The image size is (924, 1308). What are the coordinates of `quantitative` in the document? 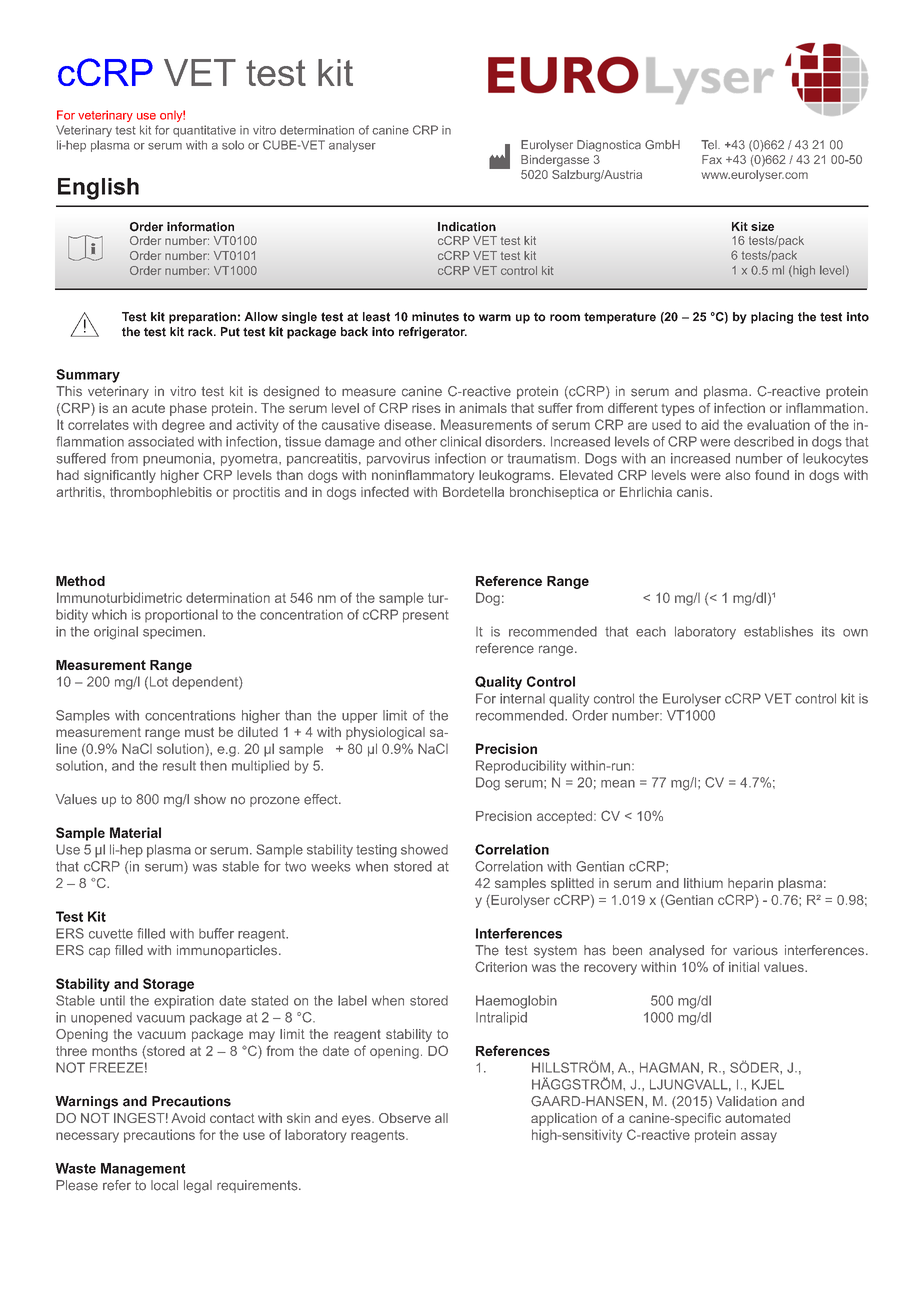 It's located at (204, 131).
